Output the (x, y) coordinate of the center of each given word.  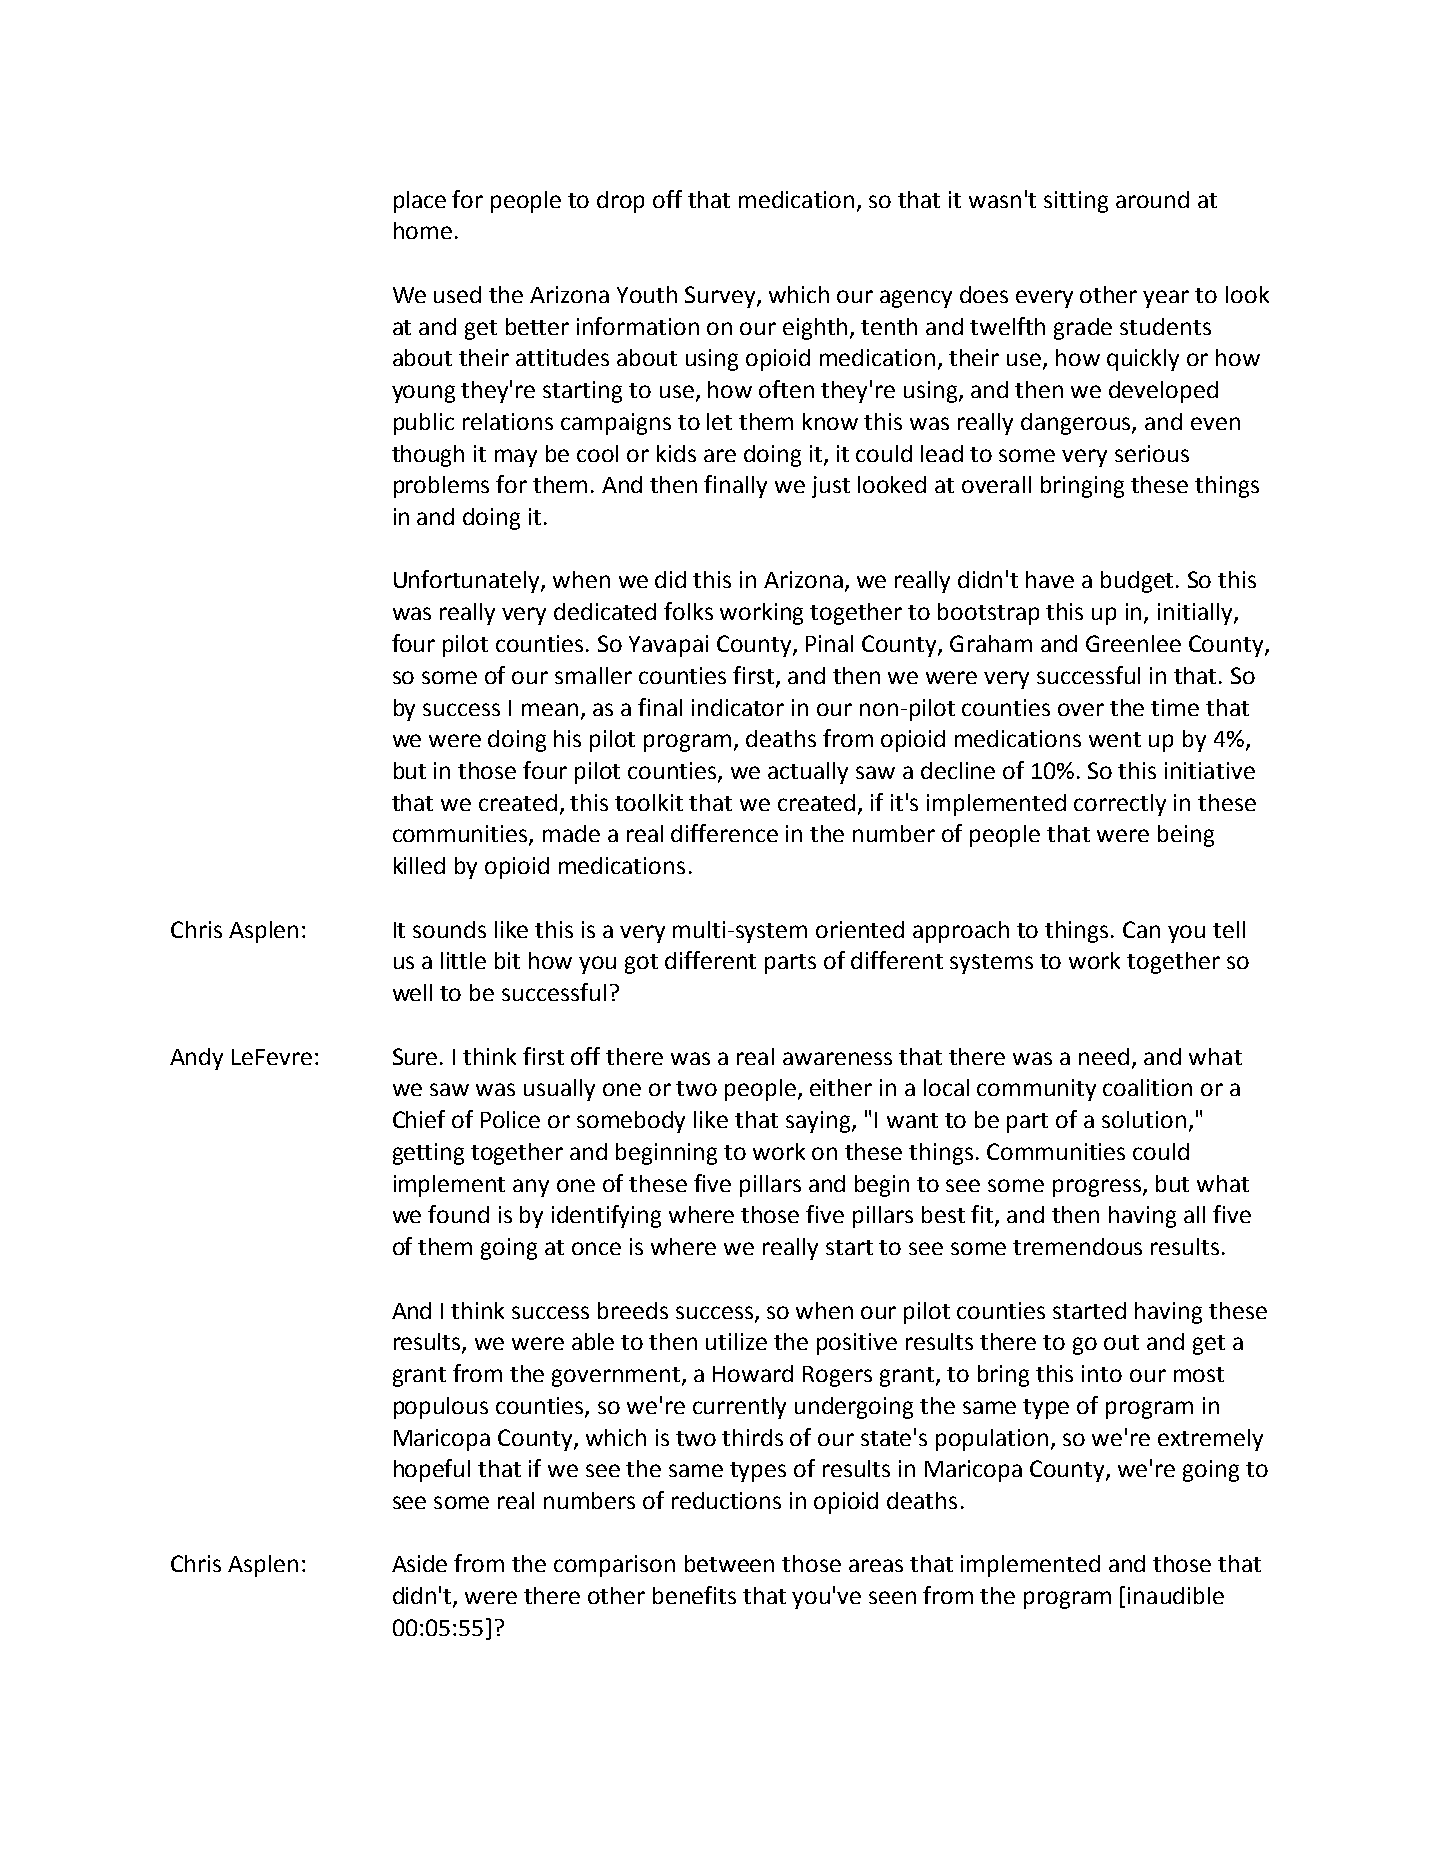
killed (419, 865)
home (423, 230)
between (729, 1563)
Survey (721, 297)
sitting (1076, 202)
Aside (419, 1563)
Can (1141, 929)
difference (724, 833)
